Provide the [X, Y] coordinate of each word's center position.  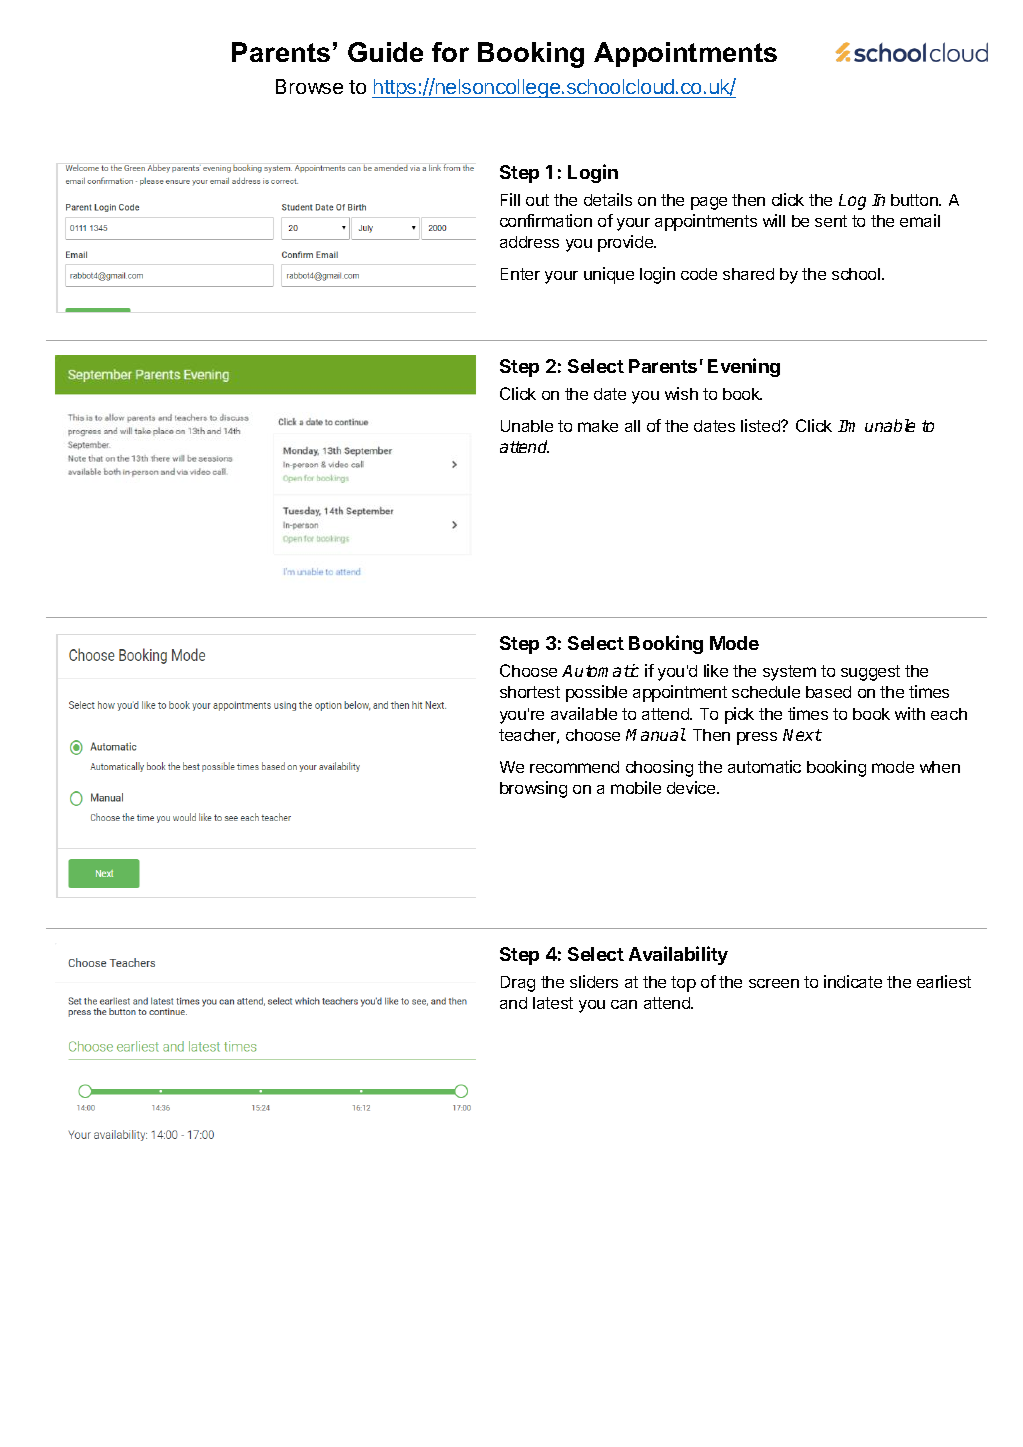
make [598, 426]
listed [761, 425]
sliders [594, 981]
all [632, 426]
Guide [385, 52]
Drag [518, 984]
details [608, 199]
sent [831, 221]
